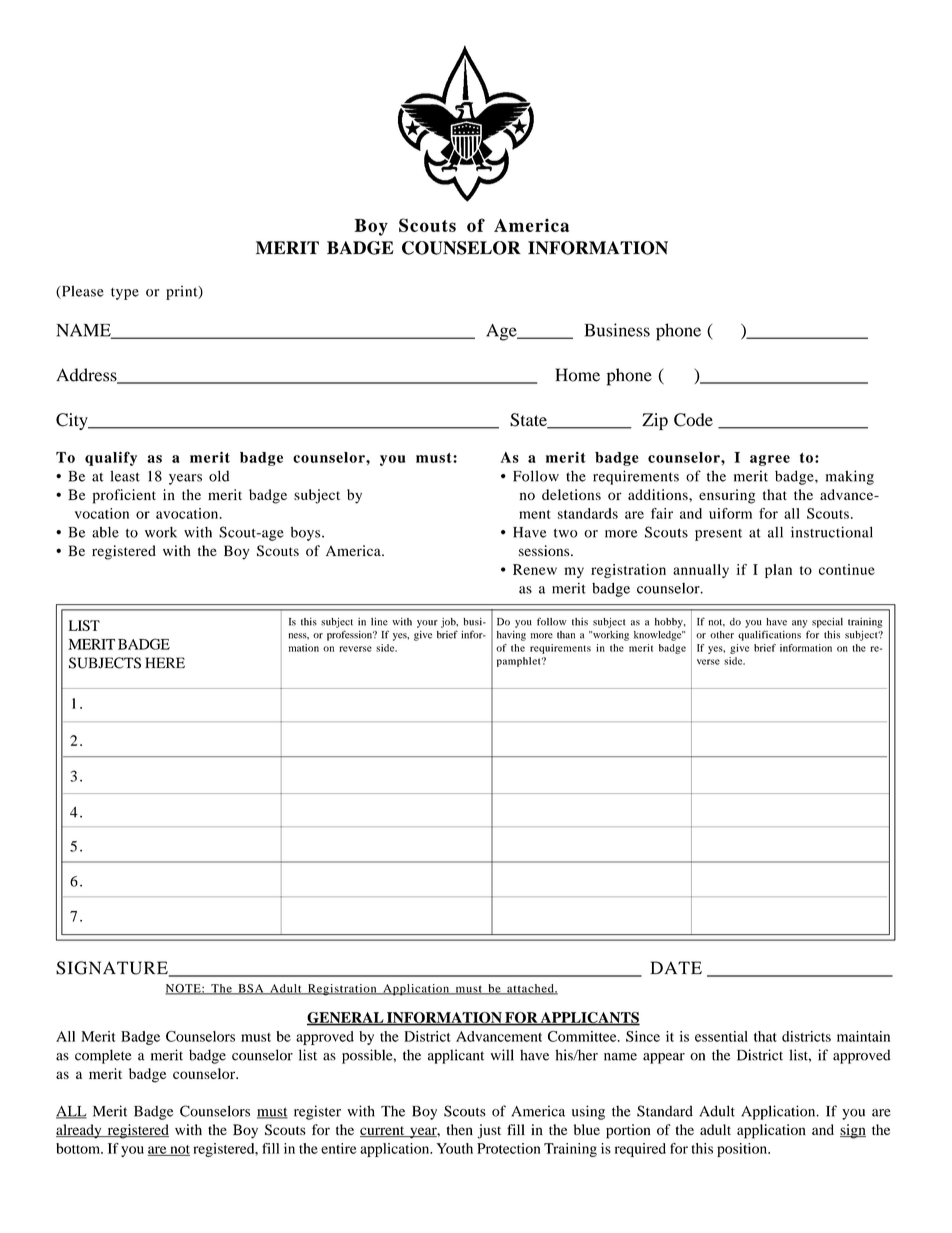 The height and width of the image is (1233, 952). Describe the element at coordinates (743, 1150) in the image. I see `position` at that location.
